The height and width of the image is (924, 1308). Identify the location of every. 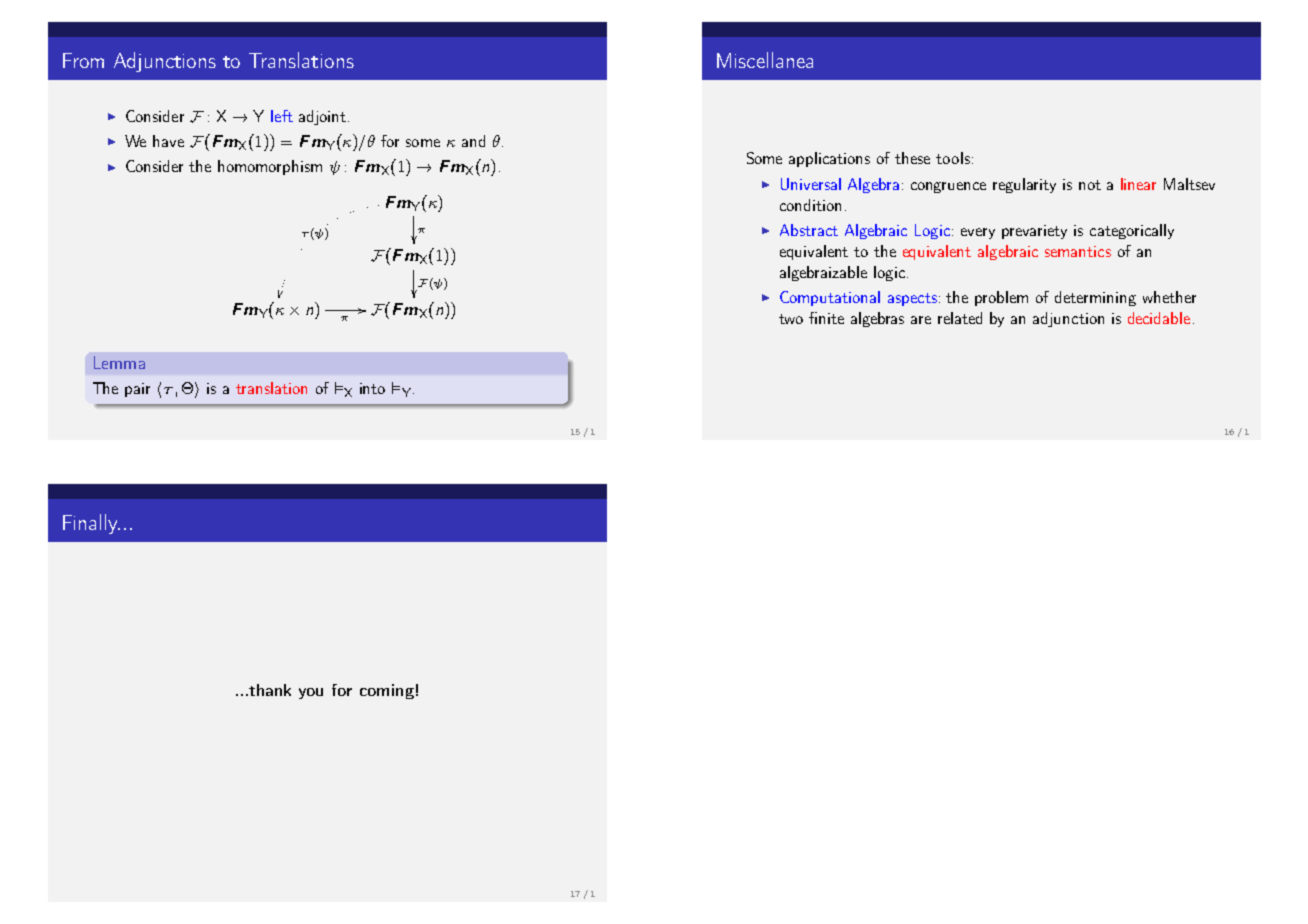
(978, 233).
